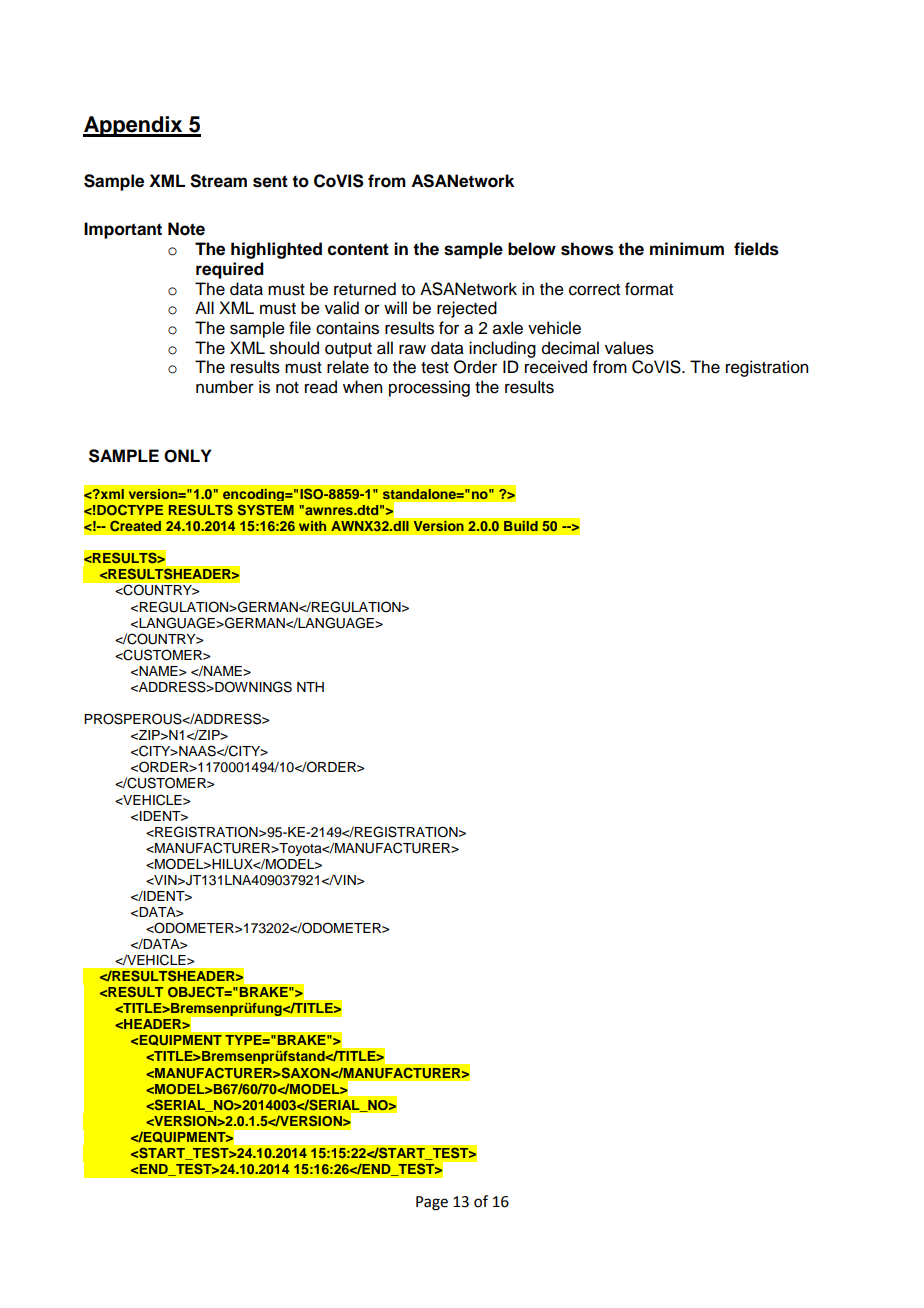  Describe the element at coordinates (629, 348) in the screenshot. I see `values` at that location.
